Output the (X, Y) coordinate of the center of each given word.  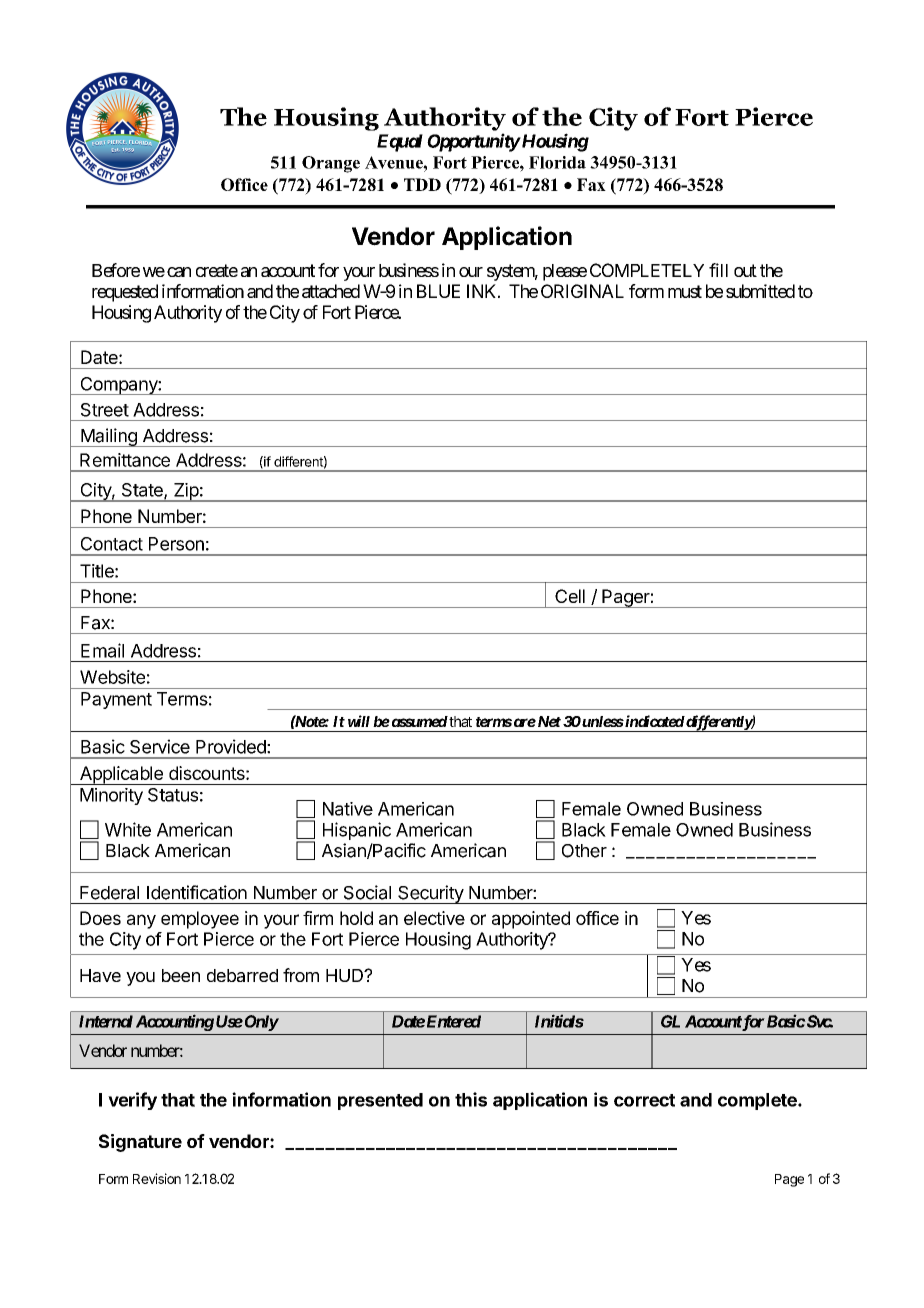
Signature (140, 1143)
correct (644, 1100)
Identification (197, 892)
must (685, 291)
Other (584, 851)
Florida (557, 162)
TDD (422, 184)
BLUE (438, 291)
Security (430, 894)
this (471, 1099)
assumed (418, 721)
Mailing (109, 437)
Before (116, 270)
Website (112, 677)
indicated (654, 721)
